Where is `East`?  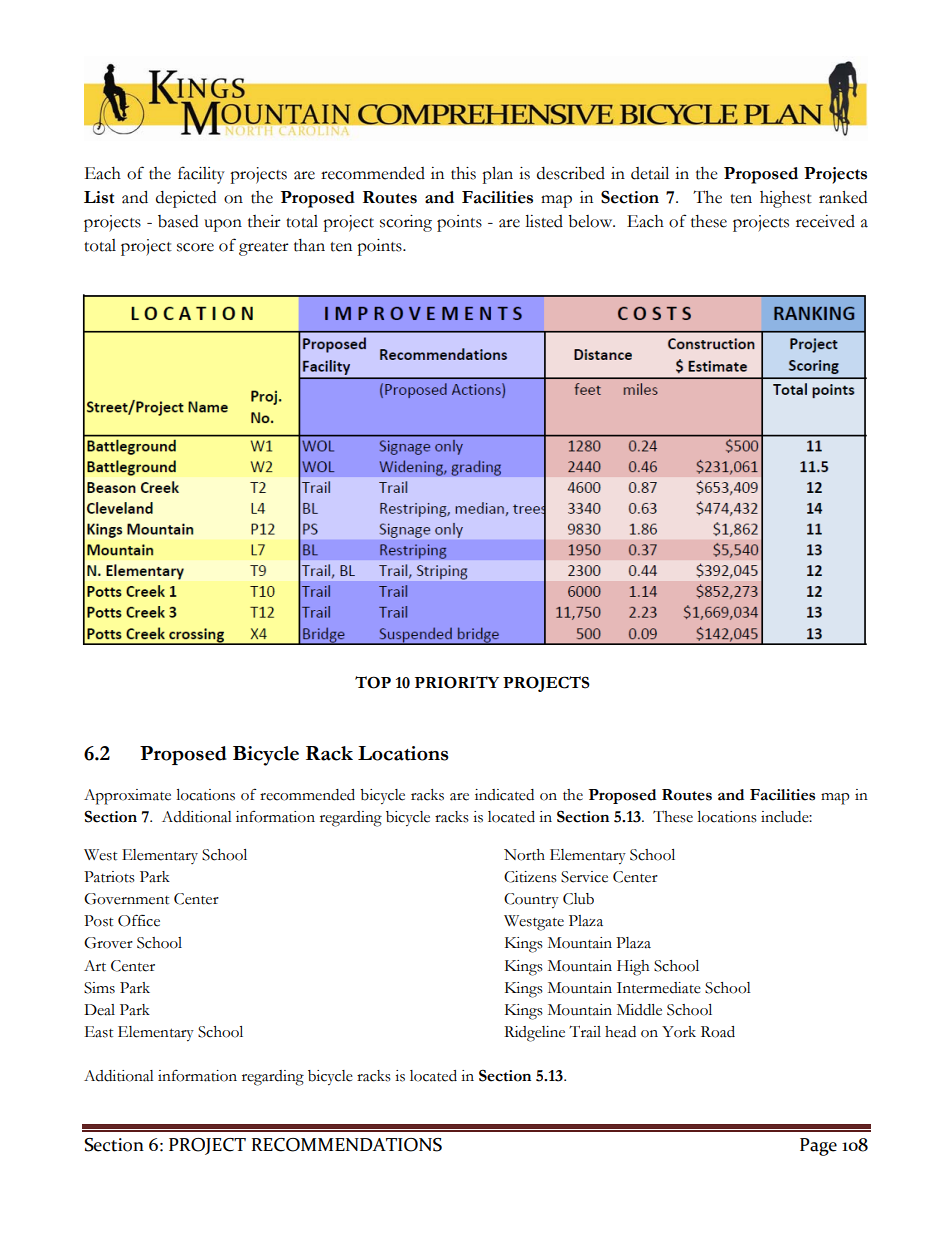
East is located at coordinates (99, 1032).
